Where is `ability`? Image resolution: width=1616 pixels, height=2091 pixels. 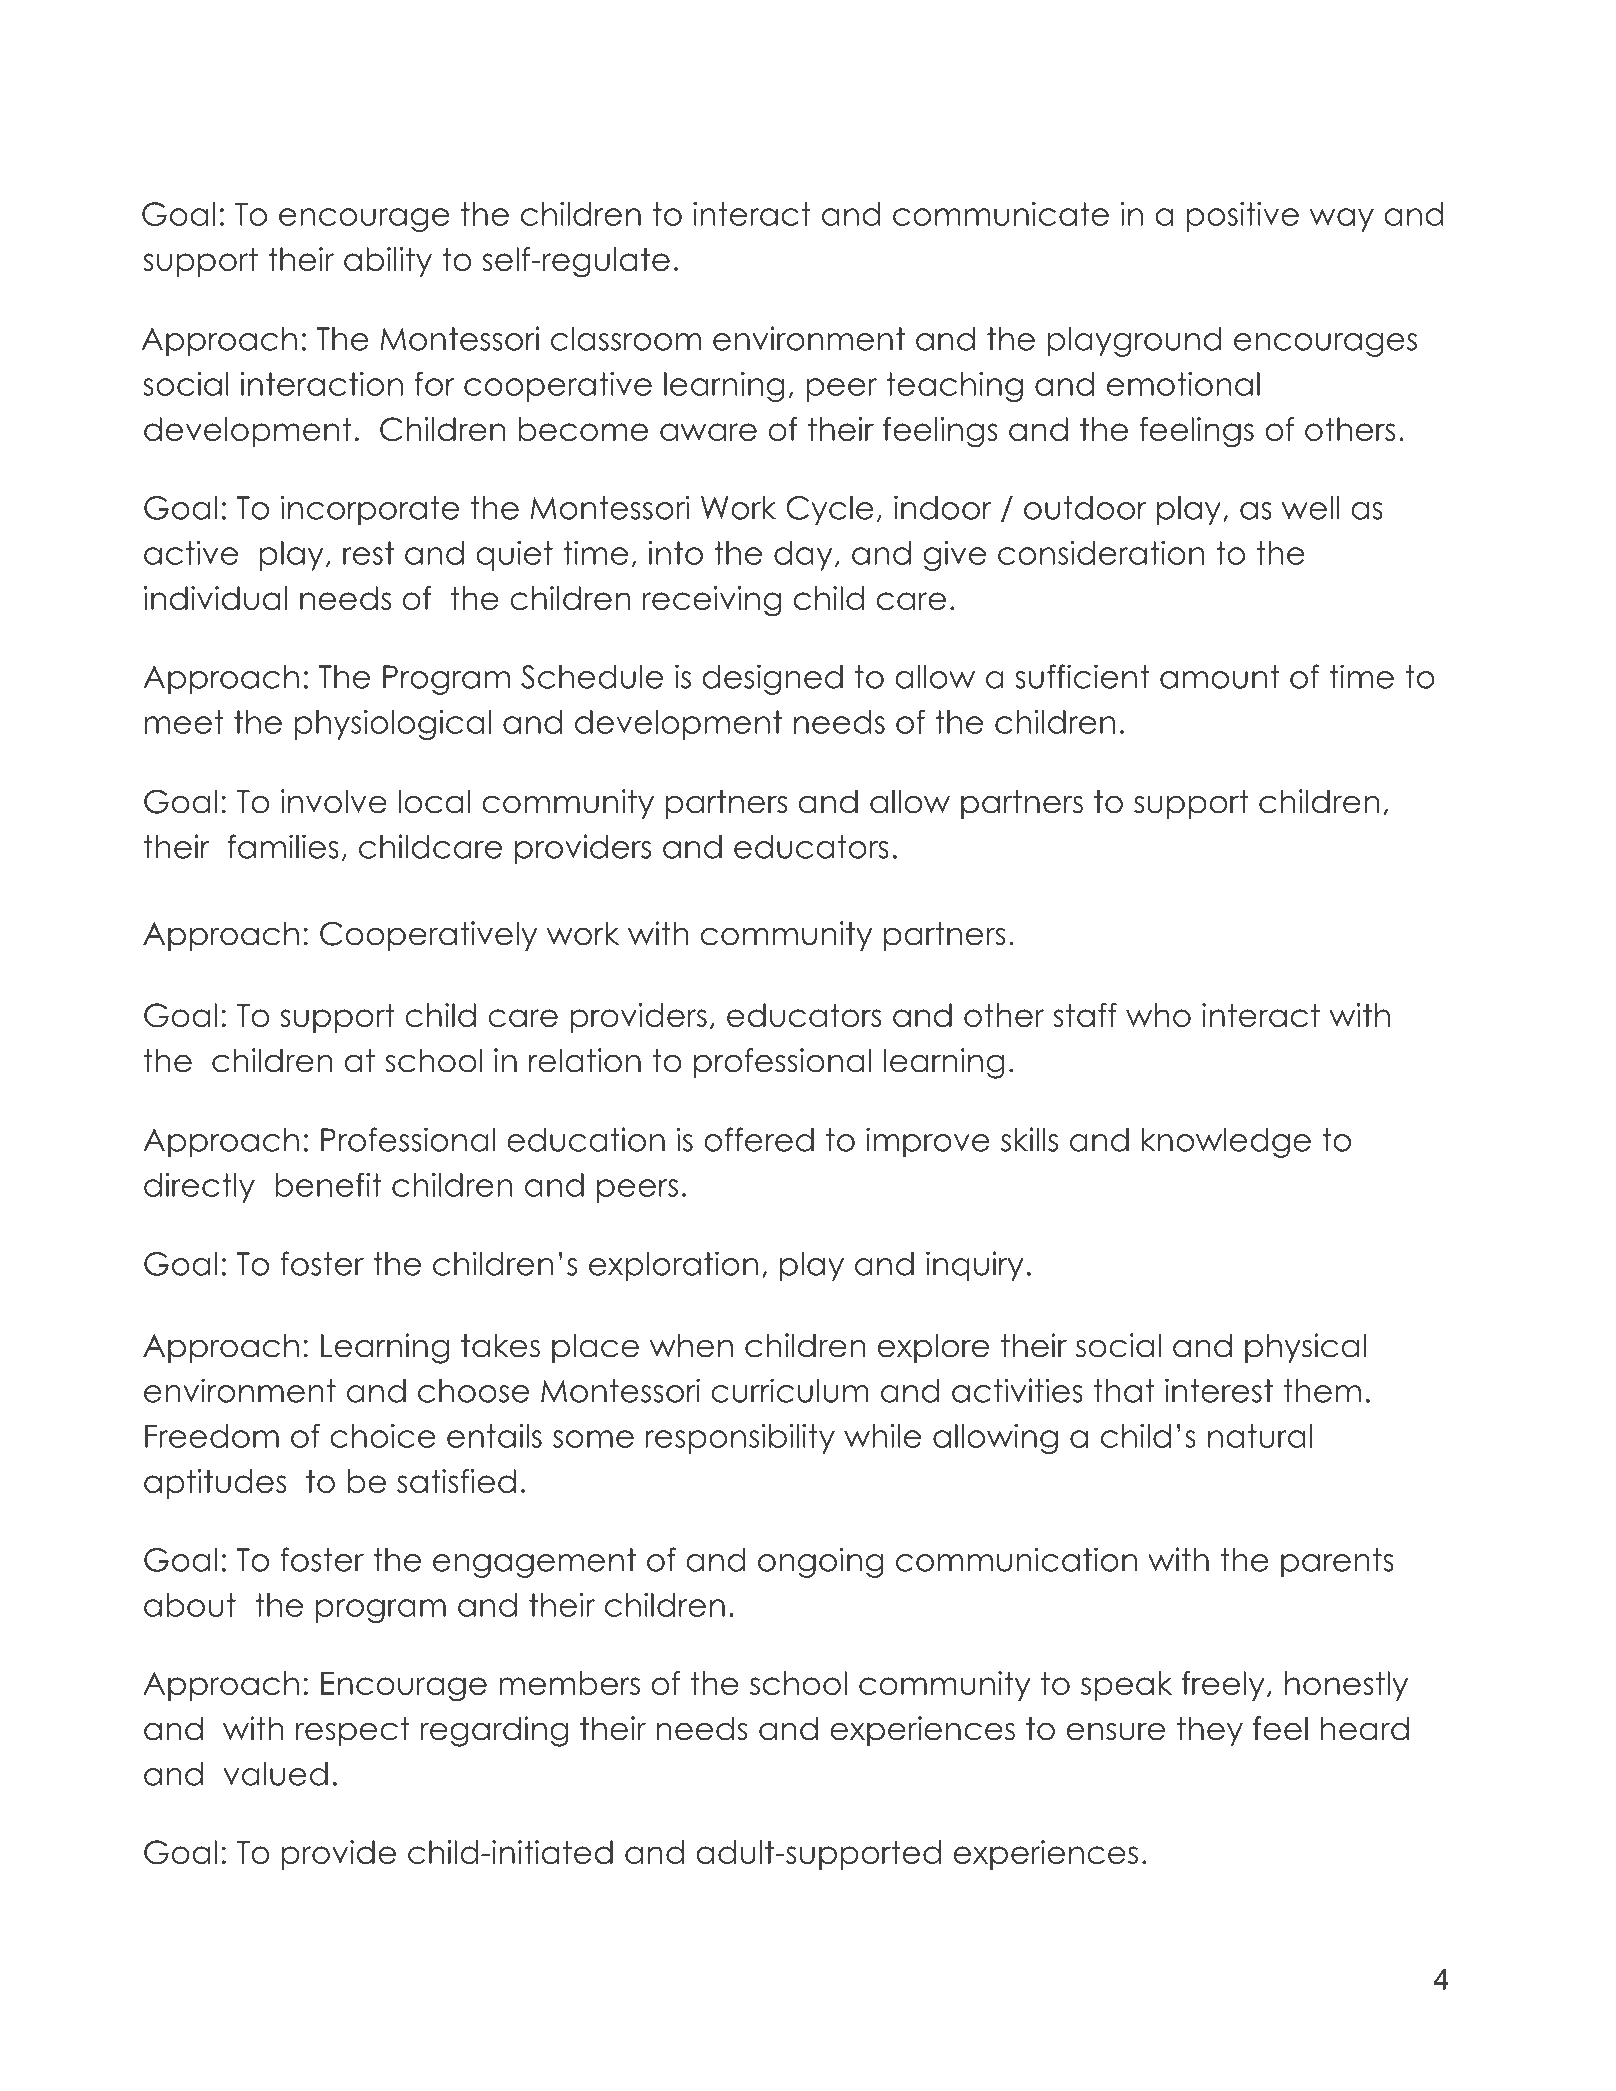
ability is located at coordinates (388, 262).
